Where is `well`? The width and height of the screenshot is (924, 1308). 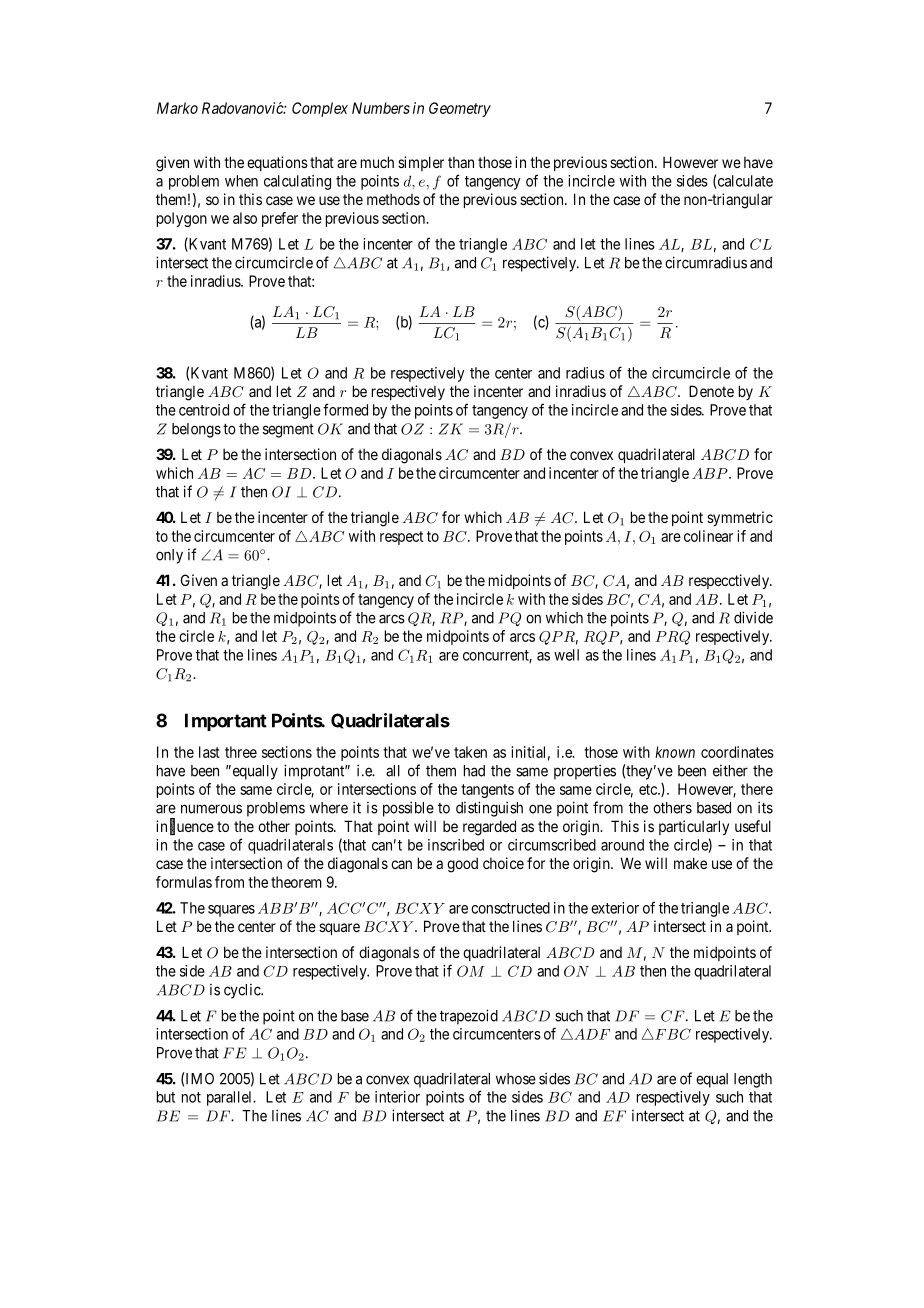
well is located at coordinates (566, 655).
